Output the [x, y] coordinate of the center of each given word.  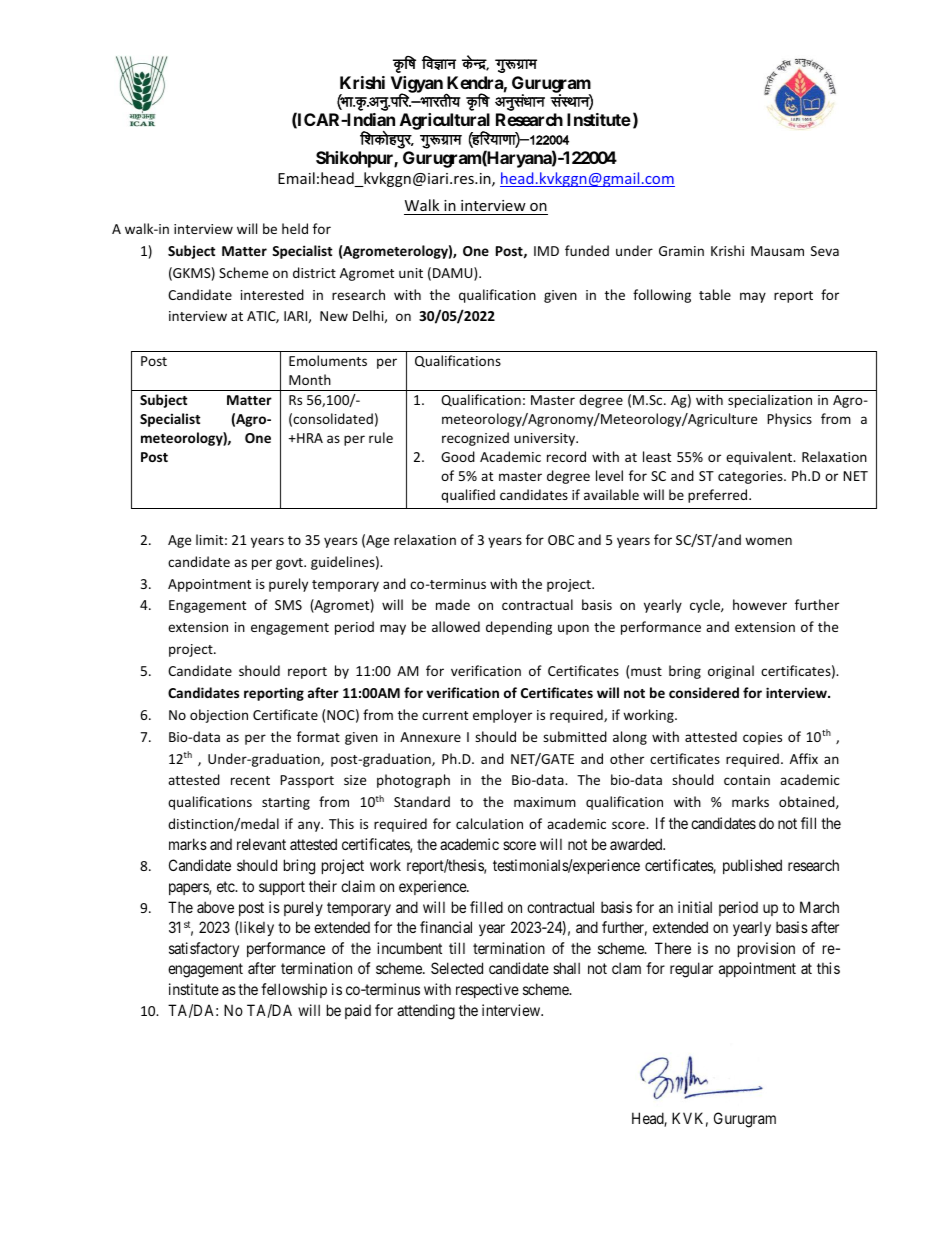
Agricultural [445, 123]
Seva [825, 251]
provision [766, 949]
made [453, 604]
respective [487, 990]
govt [290, 564]
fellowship [294, 990]
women [768, 541]
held [295, 228]
